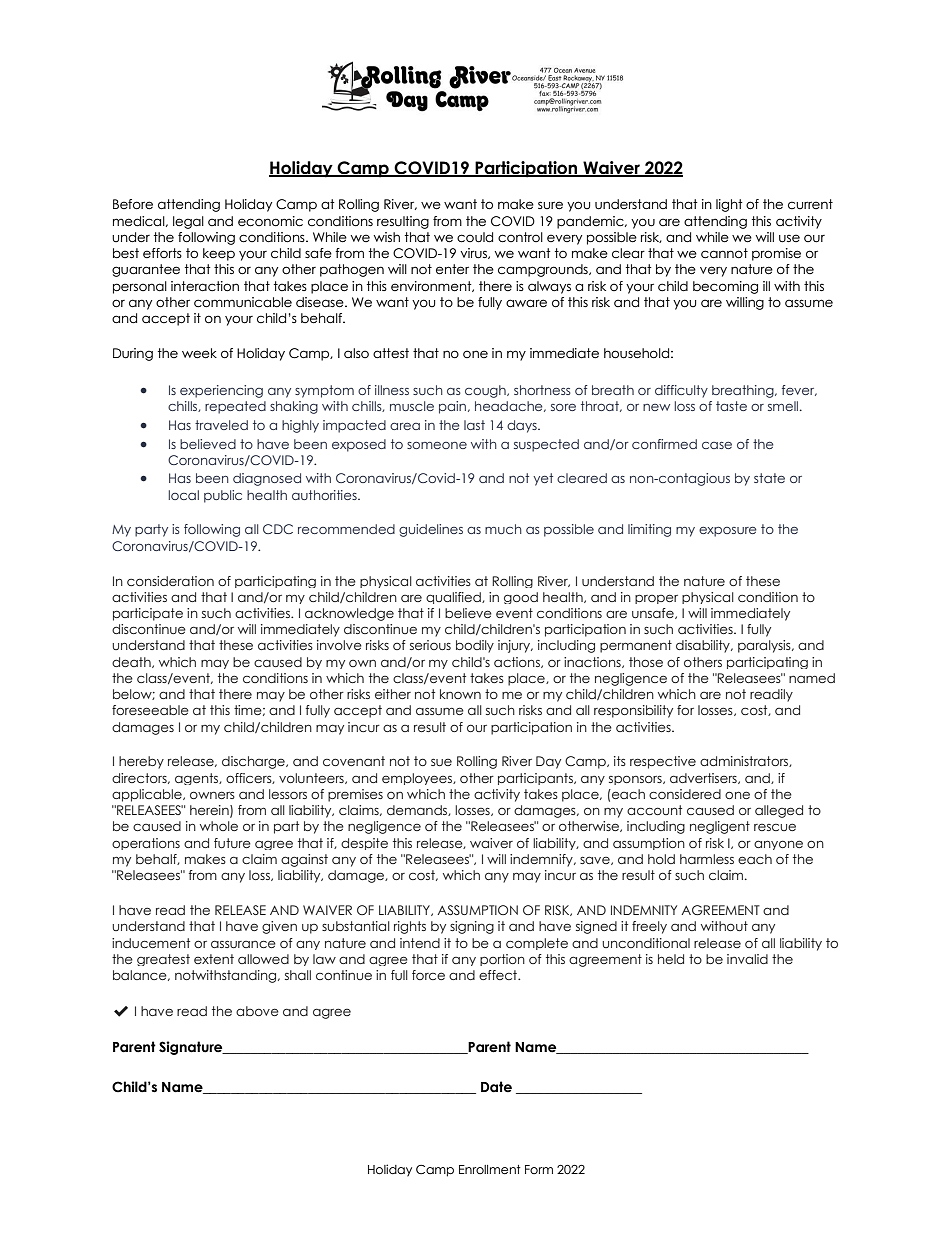 The width and height of the page is (952, 1233). What do you see at coordinates (539, 1169) in the page?
I see `Form` at bounding box center [539, 1169].
